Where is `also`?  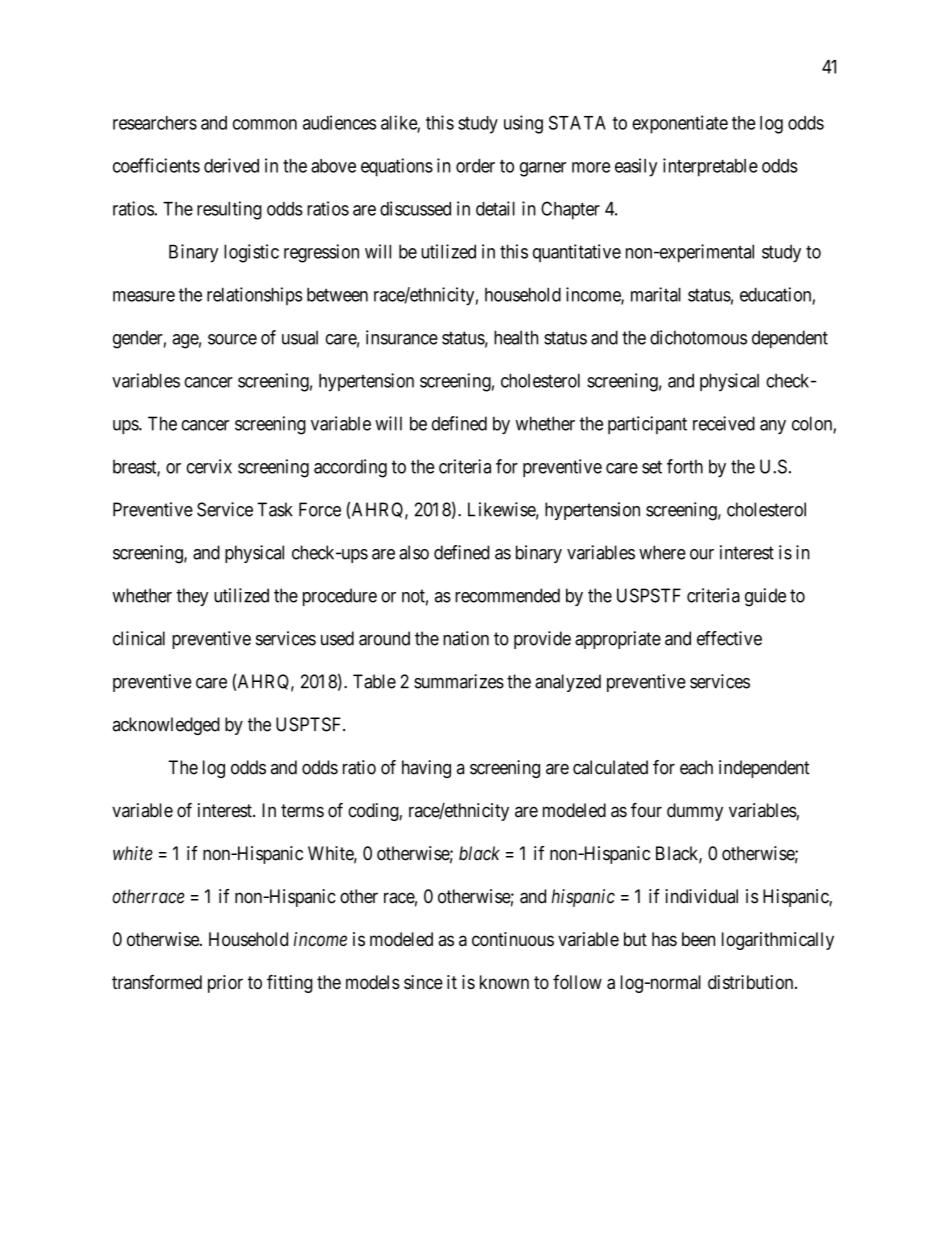 also is located at coordinates (414, 552).
